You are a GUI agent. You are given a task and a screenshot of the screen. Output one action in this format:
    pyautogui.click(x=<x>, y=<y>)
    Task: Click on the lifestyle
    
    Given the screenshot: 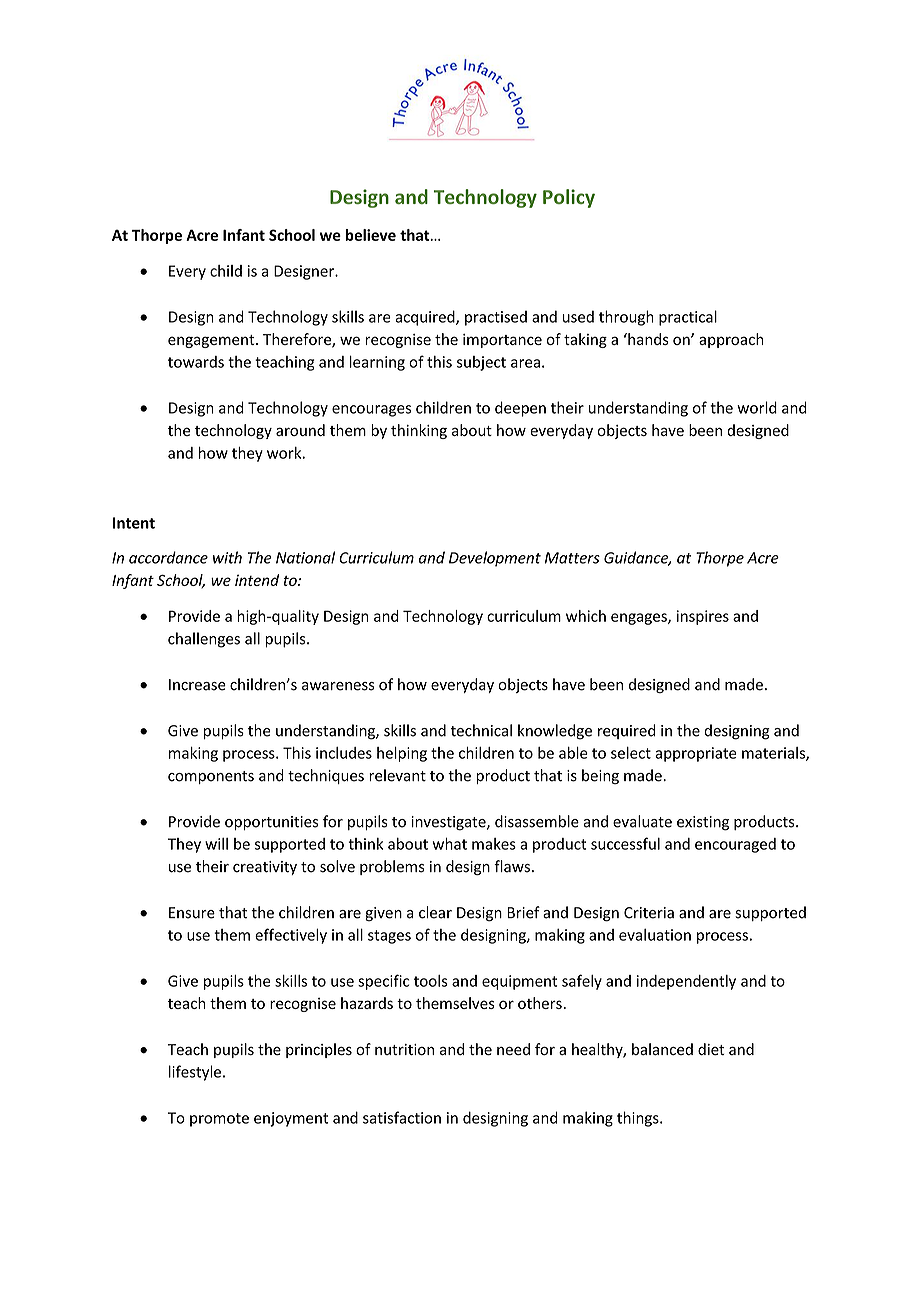 What is the action you would take?
    pyautogui.click(x=195, y=1073)
